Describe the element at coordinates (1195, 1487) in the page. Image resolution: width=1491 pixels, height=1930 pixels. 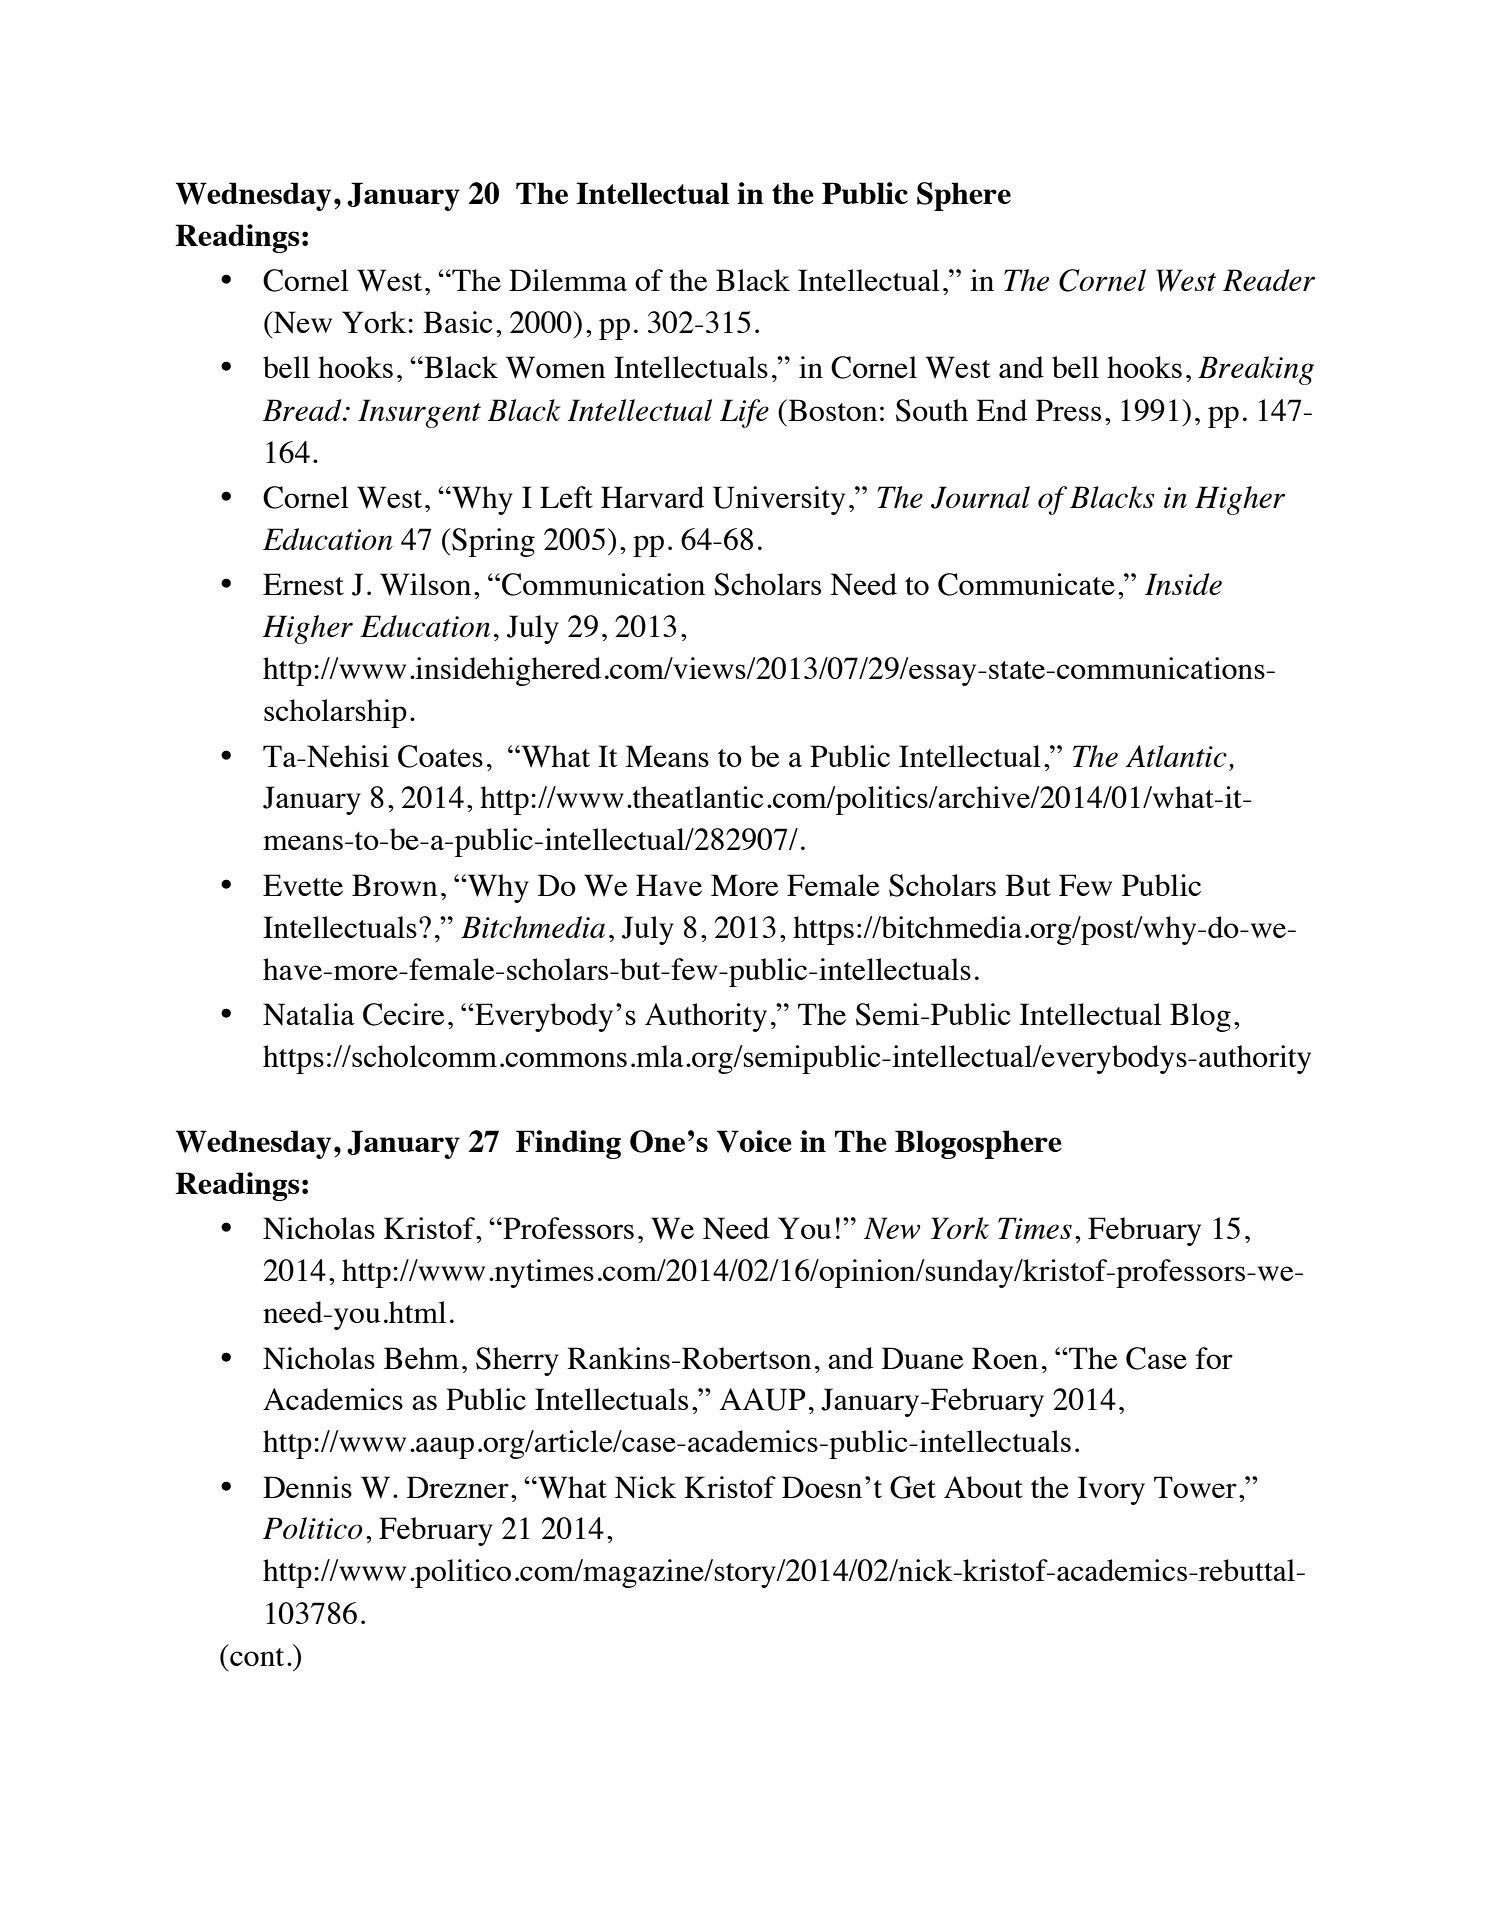
I see `Tower` at that location.
